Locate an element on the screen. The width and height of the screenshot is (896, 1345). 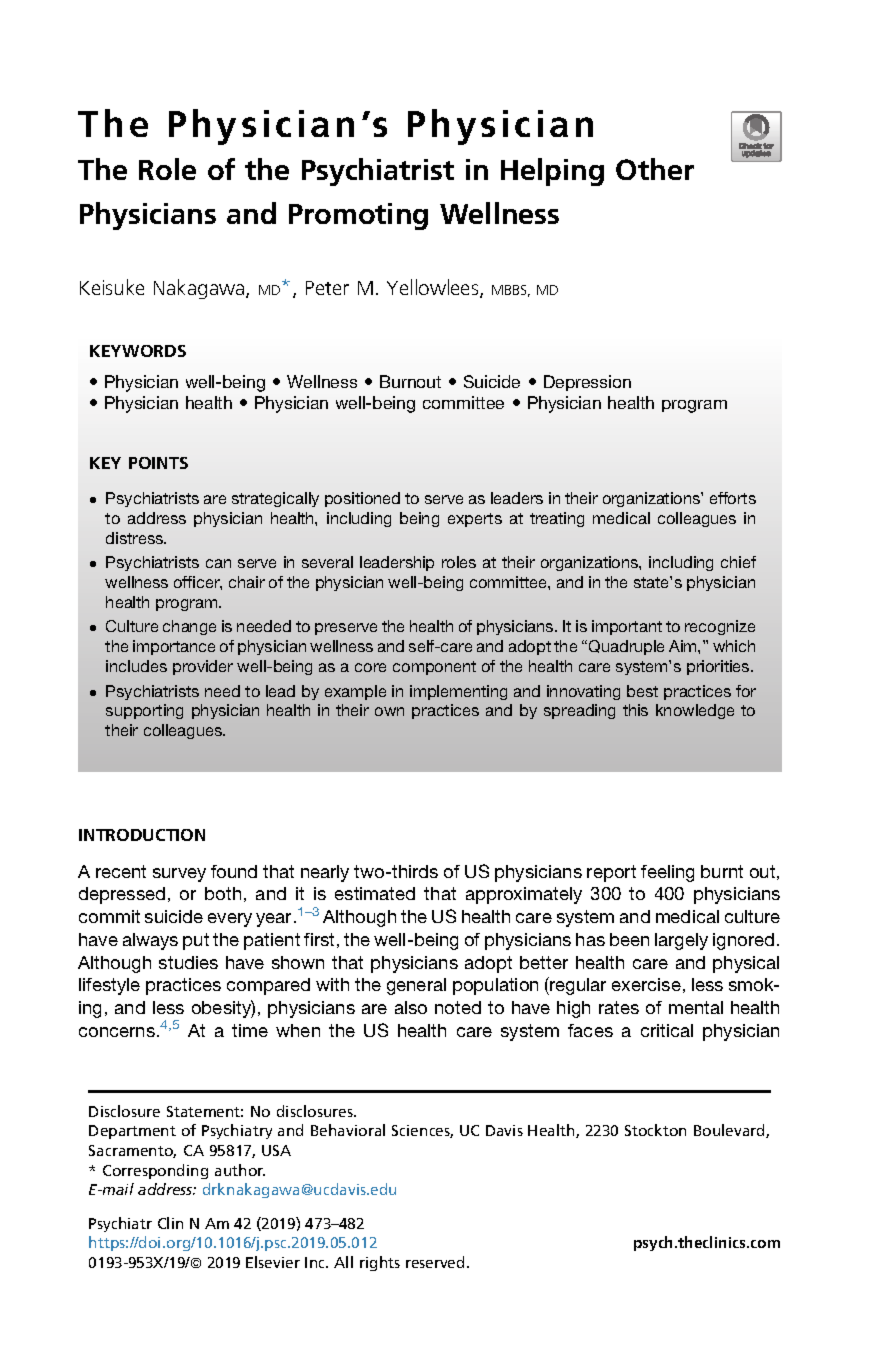
rights is located at coordinates (380, 1263).
